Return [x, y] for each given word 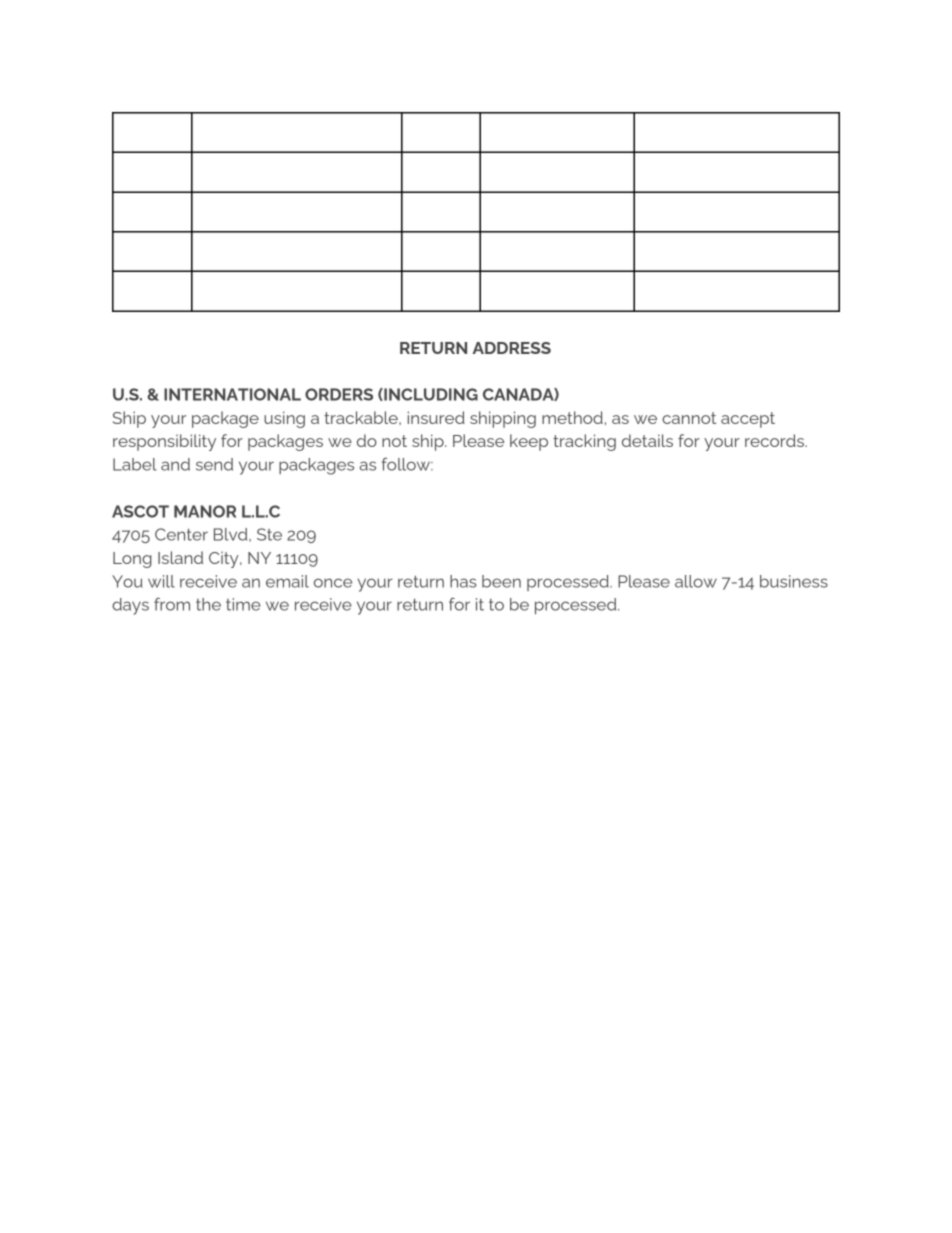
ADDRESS [512, 348]
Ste [269, 534]
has [463, 581]
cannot [689, 418]
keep [529, 442]
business [794, 581]
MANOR [205, 511]
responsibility [164, 442]
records [775, 440]
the [208, 604]
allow [696, 581]
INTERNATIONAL [232, 394]
